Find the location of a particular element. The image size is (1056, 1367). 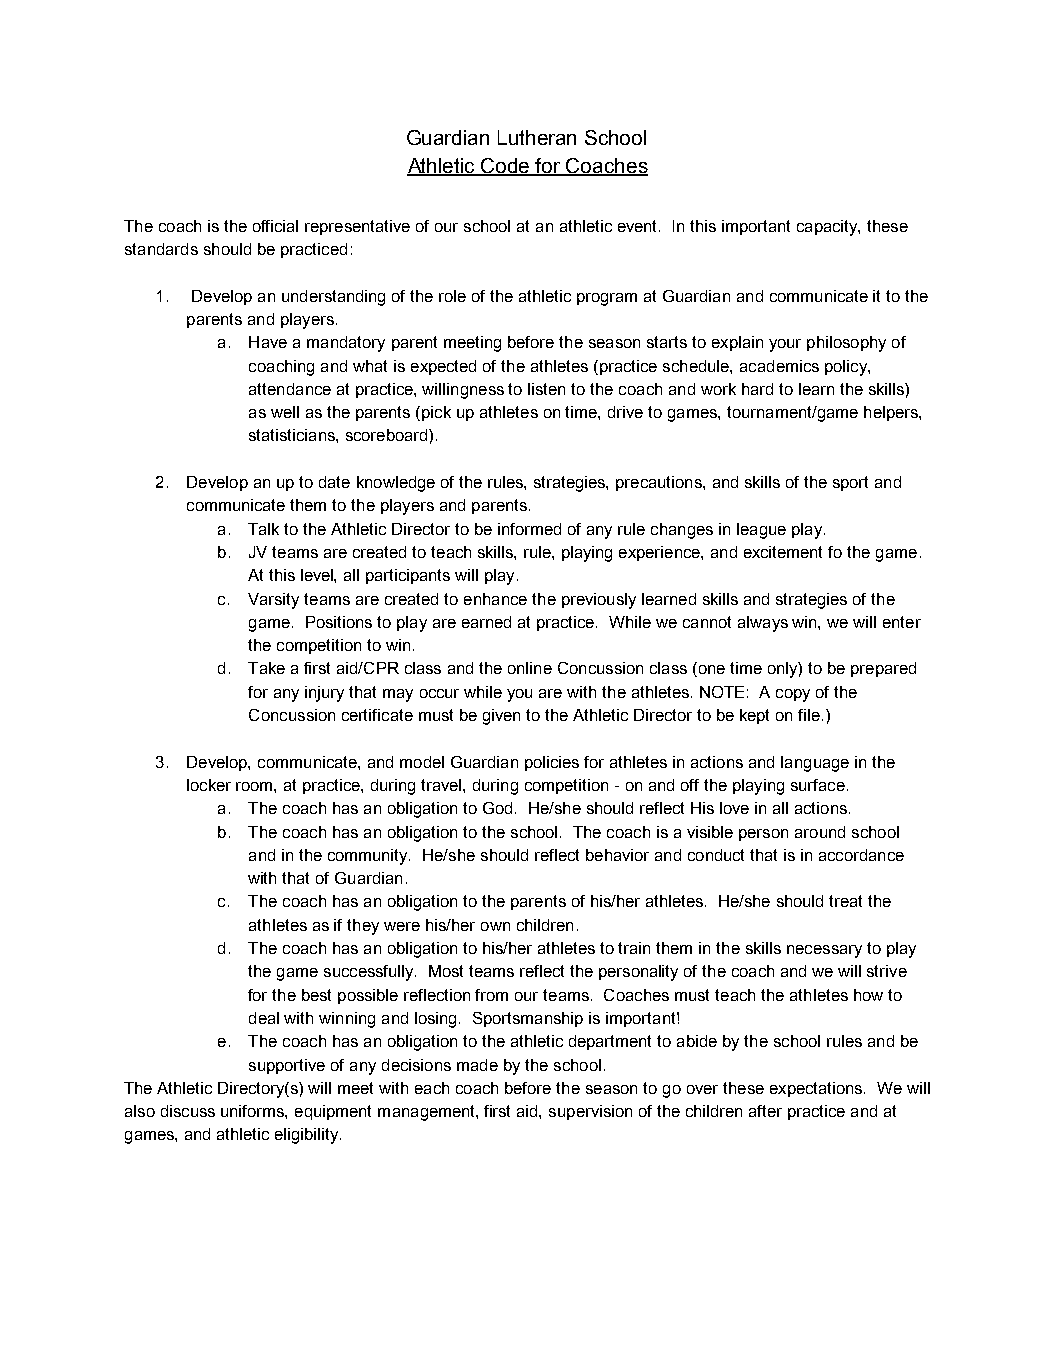

Take is located at coordinates (266, 668).
